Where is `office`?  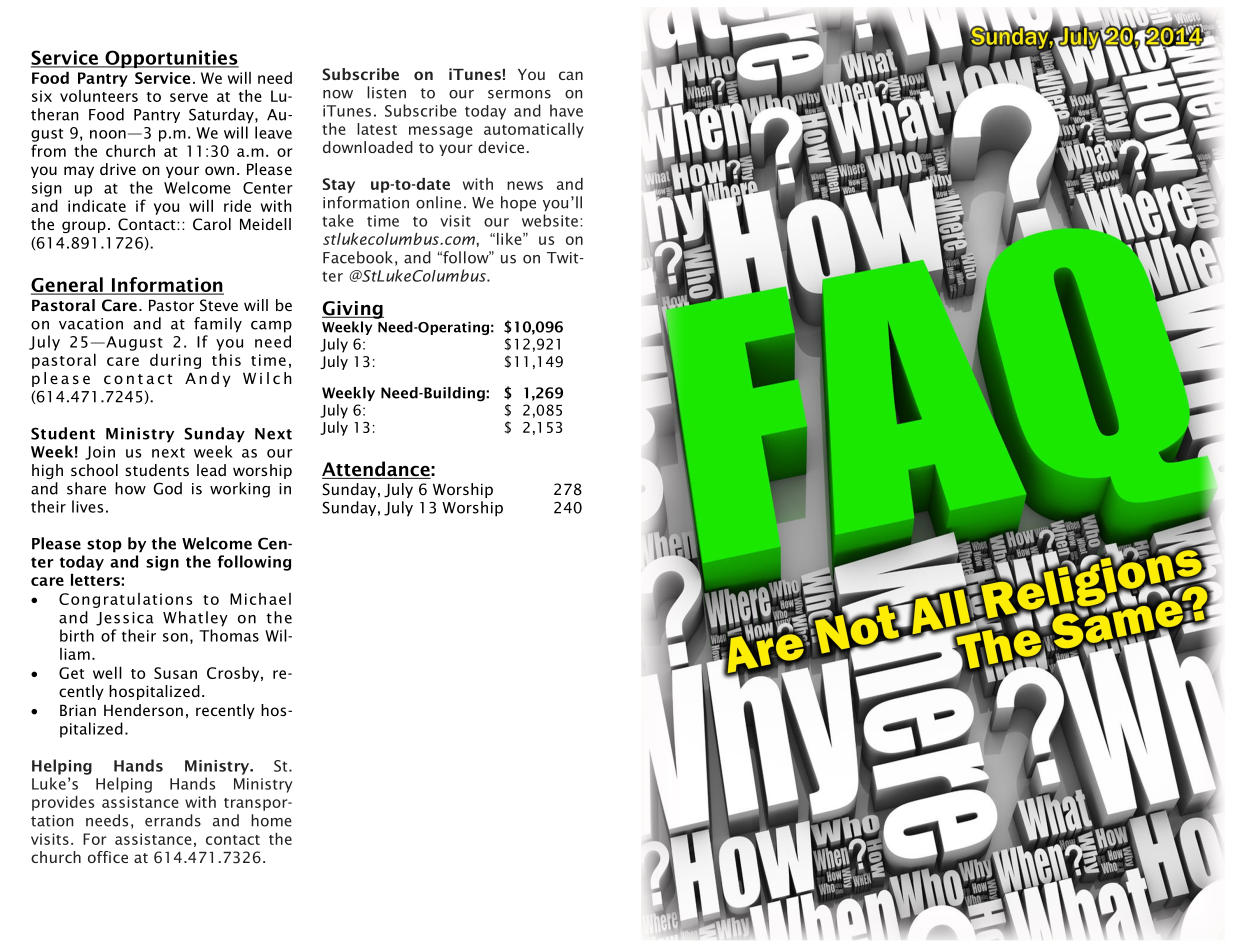
office is located at coordinates (108, 857).
